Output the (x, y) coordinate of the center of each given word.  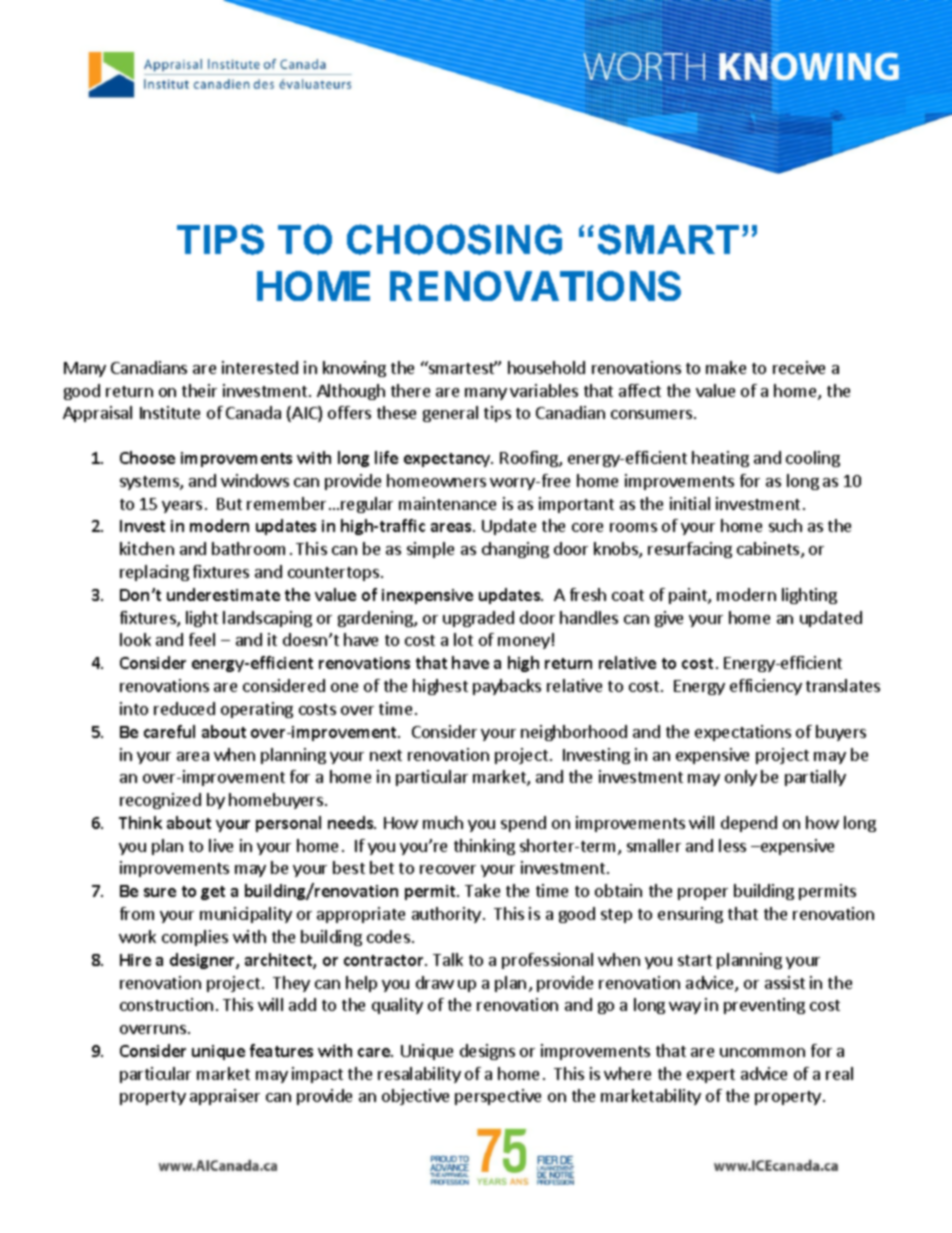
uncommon (762, 1052)
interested (260, 367)
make (726, 367)
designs (487, 1052)
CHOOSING (454, 239)
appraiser (225, 1097)
